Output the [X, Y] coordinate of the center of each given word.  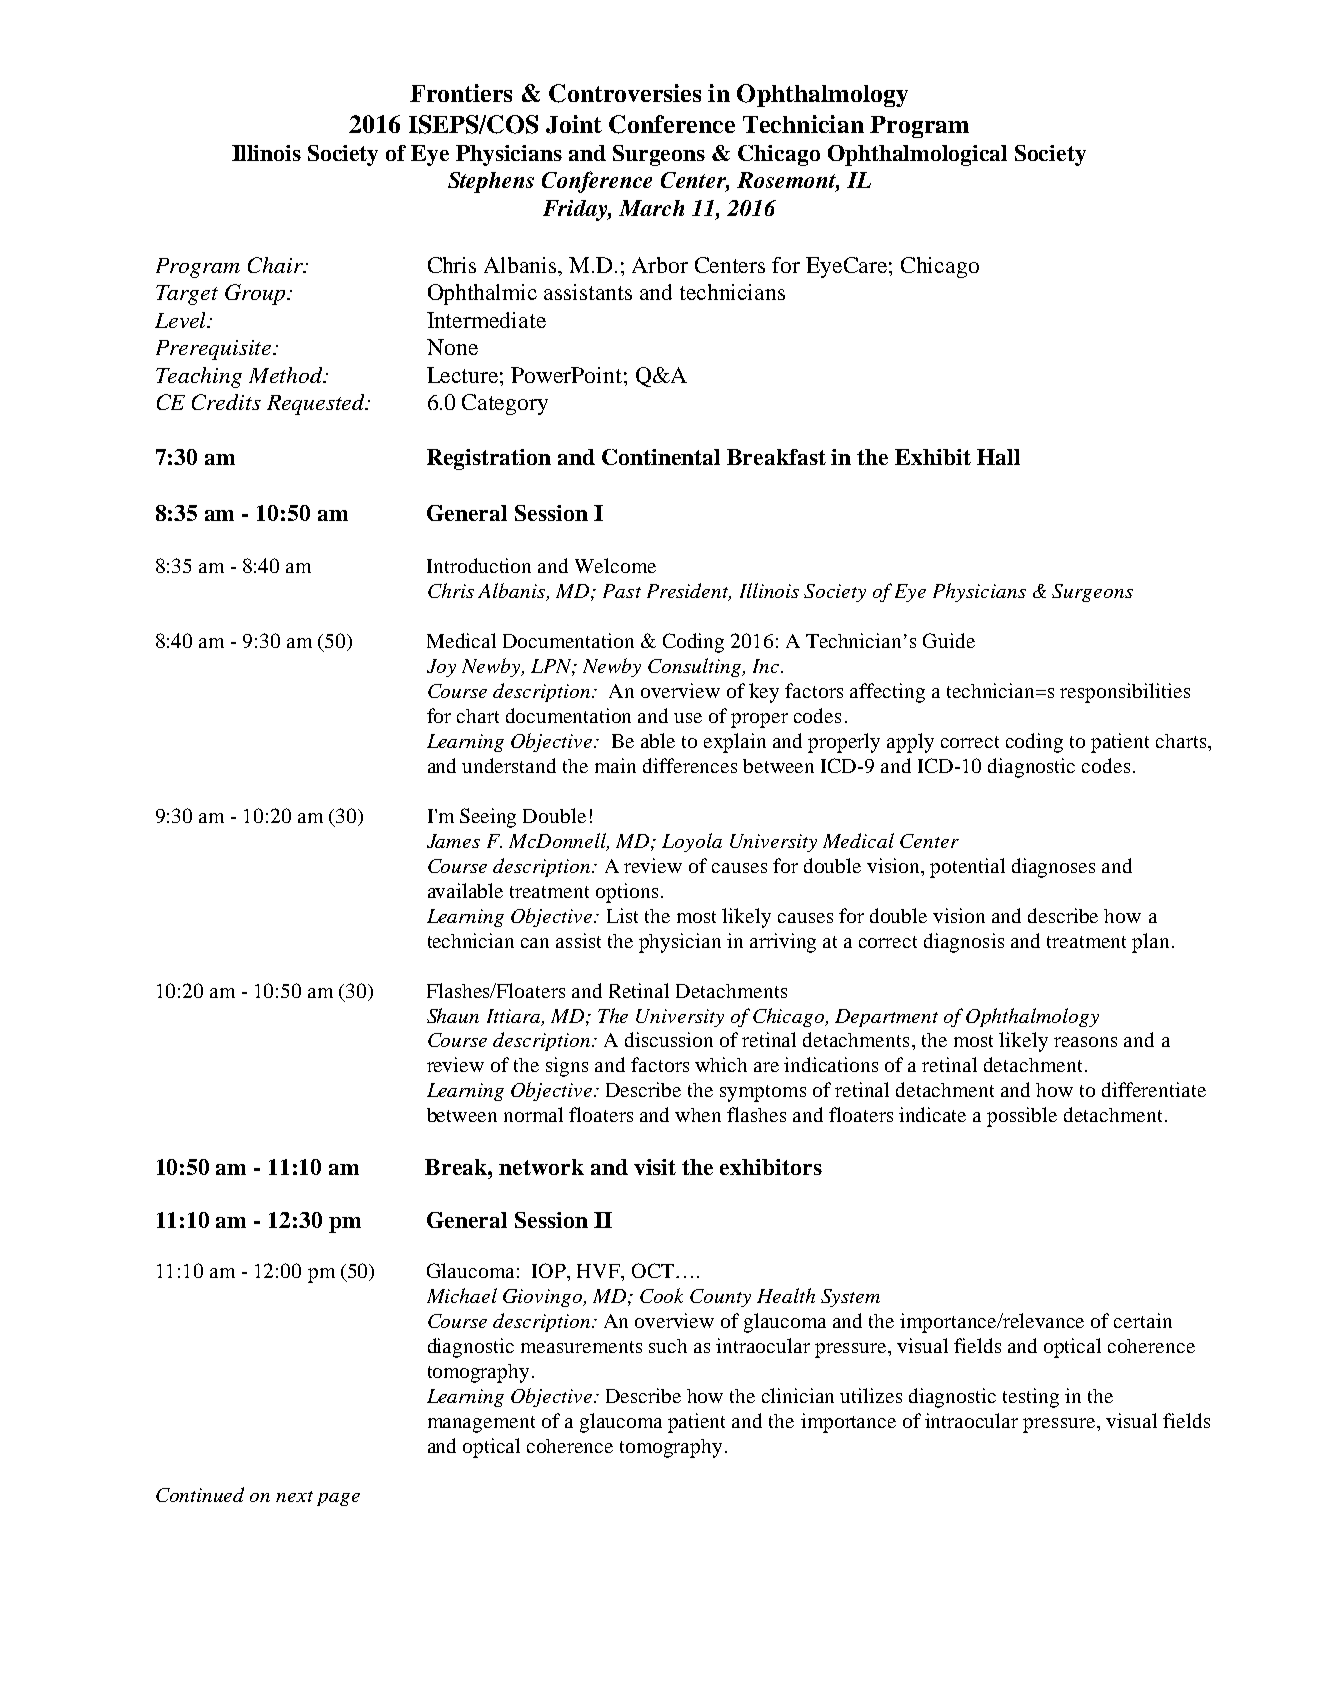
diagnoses [1053, 868]
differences [690, 765]
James [453, 841]
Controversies [625, 93]
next [294, 1496]
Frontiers [461, 93]
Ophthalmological [917, 155]
